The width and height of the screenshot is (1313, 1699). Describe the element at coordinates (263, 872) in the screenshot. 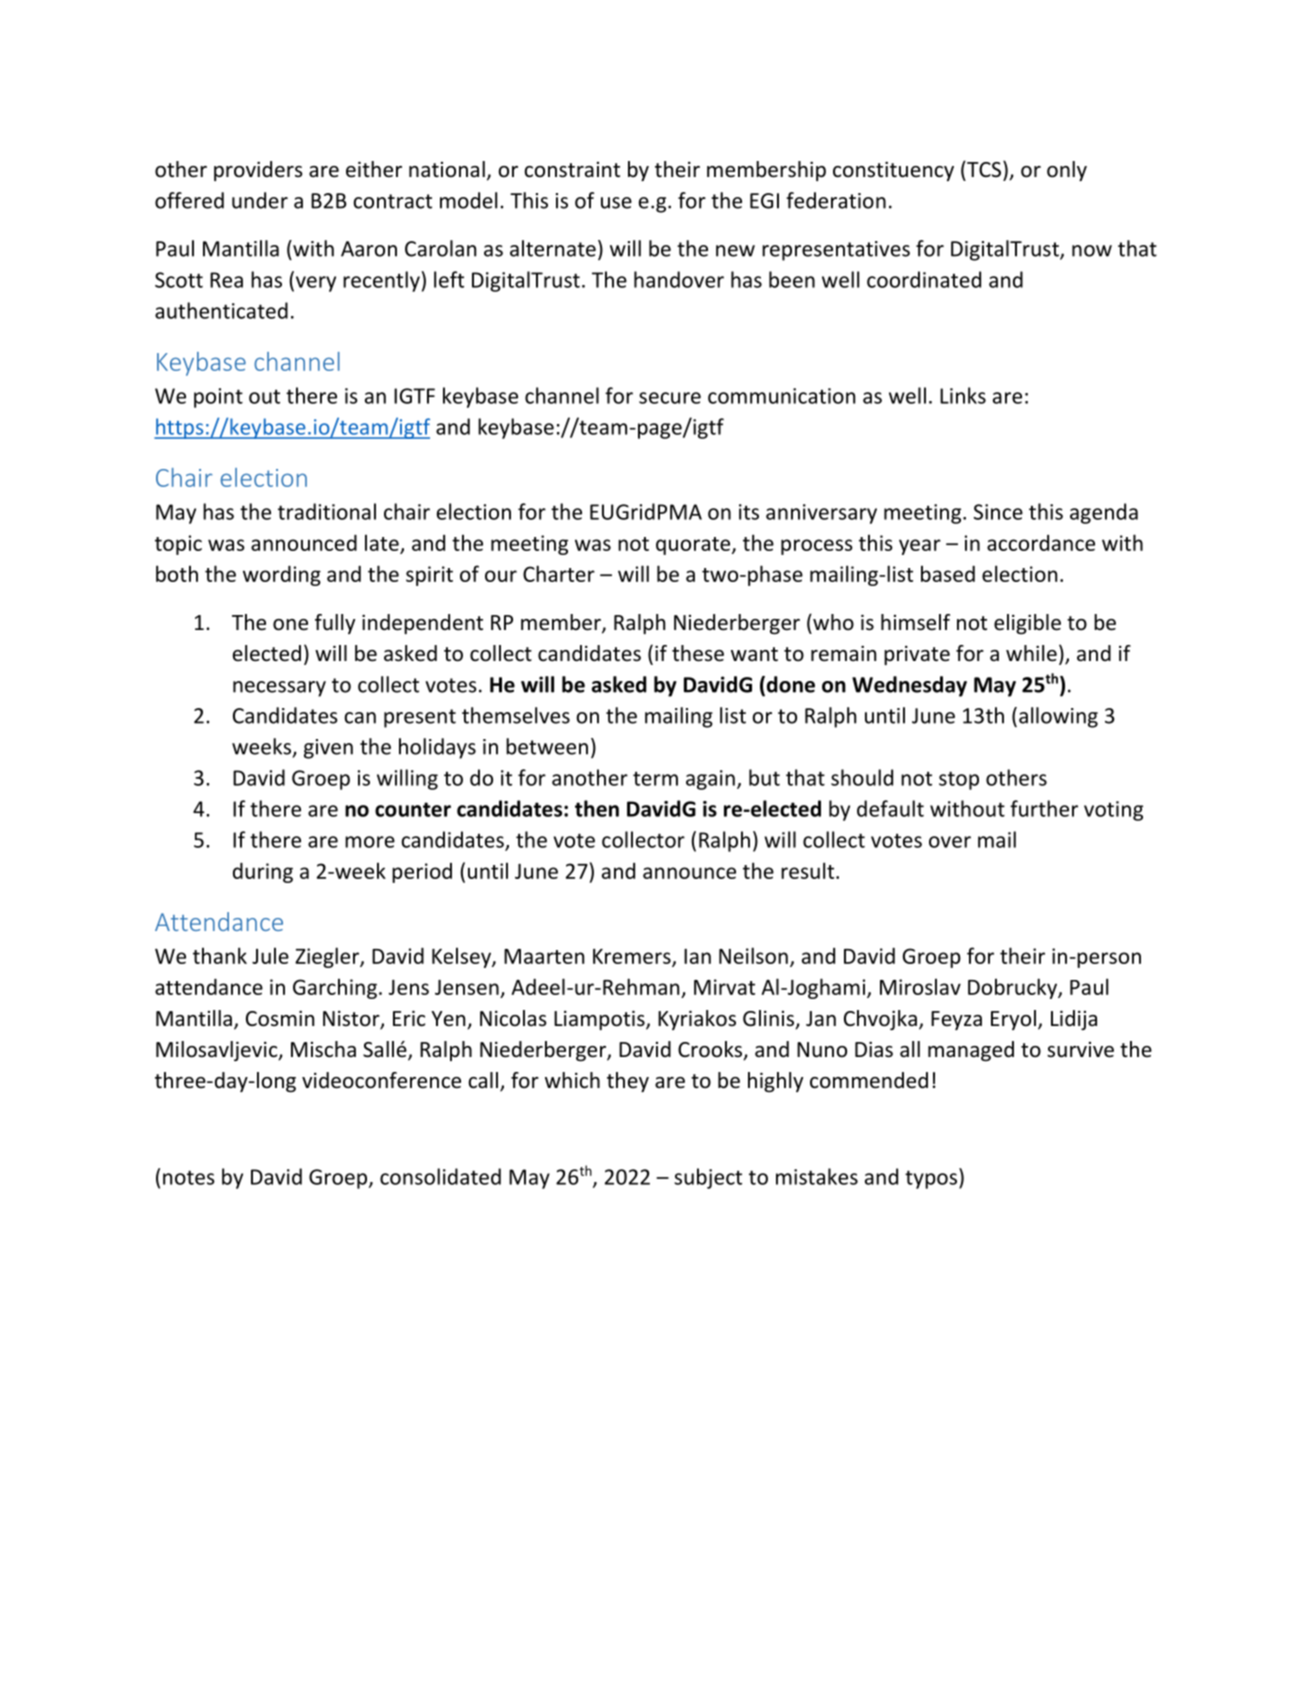

I see `during` at that location.
